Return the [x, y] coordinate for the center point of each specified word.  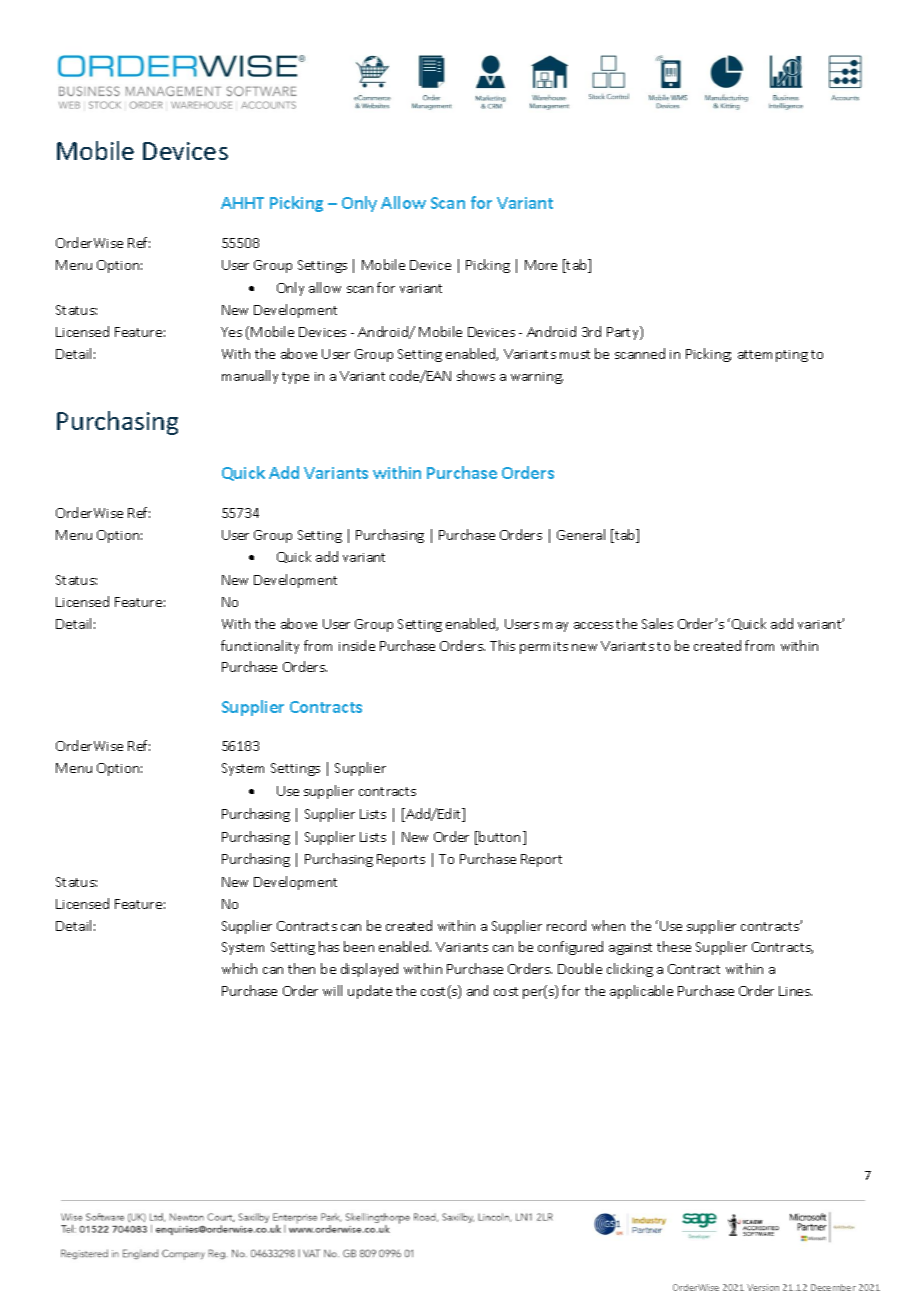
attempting [773, 356]
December [833, 1287]
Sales [657, 623]
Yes [231, 332]
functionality [260, 647]
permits [544, 648]
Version [763, 1287]
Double [580, 968]
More [541, 265]
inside [357, 645]
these [674, 946]
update [370, 992]
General [581, 534]
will [332, 990]
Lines [795, 991]
